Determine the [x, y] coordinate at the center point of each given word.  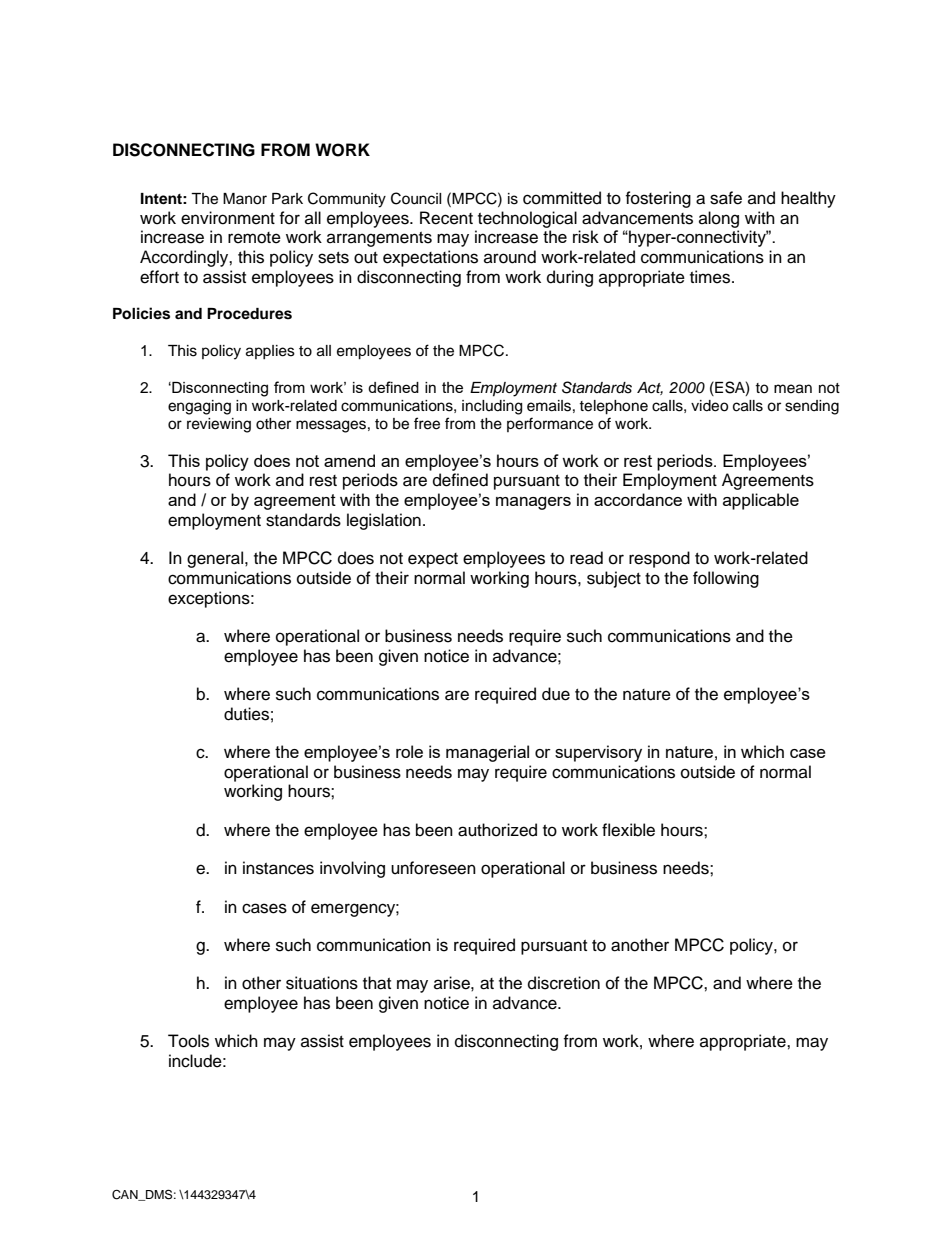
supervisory [598, 753]
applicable [761, 501]
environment [228, 218]
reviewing [219, 425]
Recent [446, 218]
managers [533, 503]
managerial [487, 753]
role [409, 751]
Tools [188, 1041]
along [719, 219]
